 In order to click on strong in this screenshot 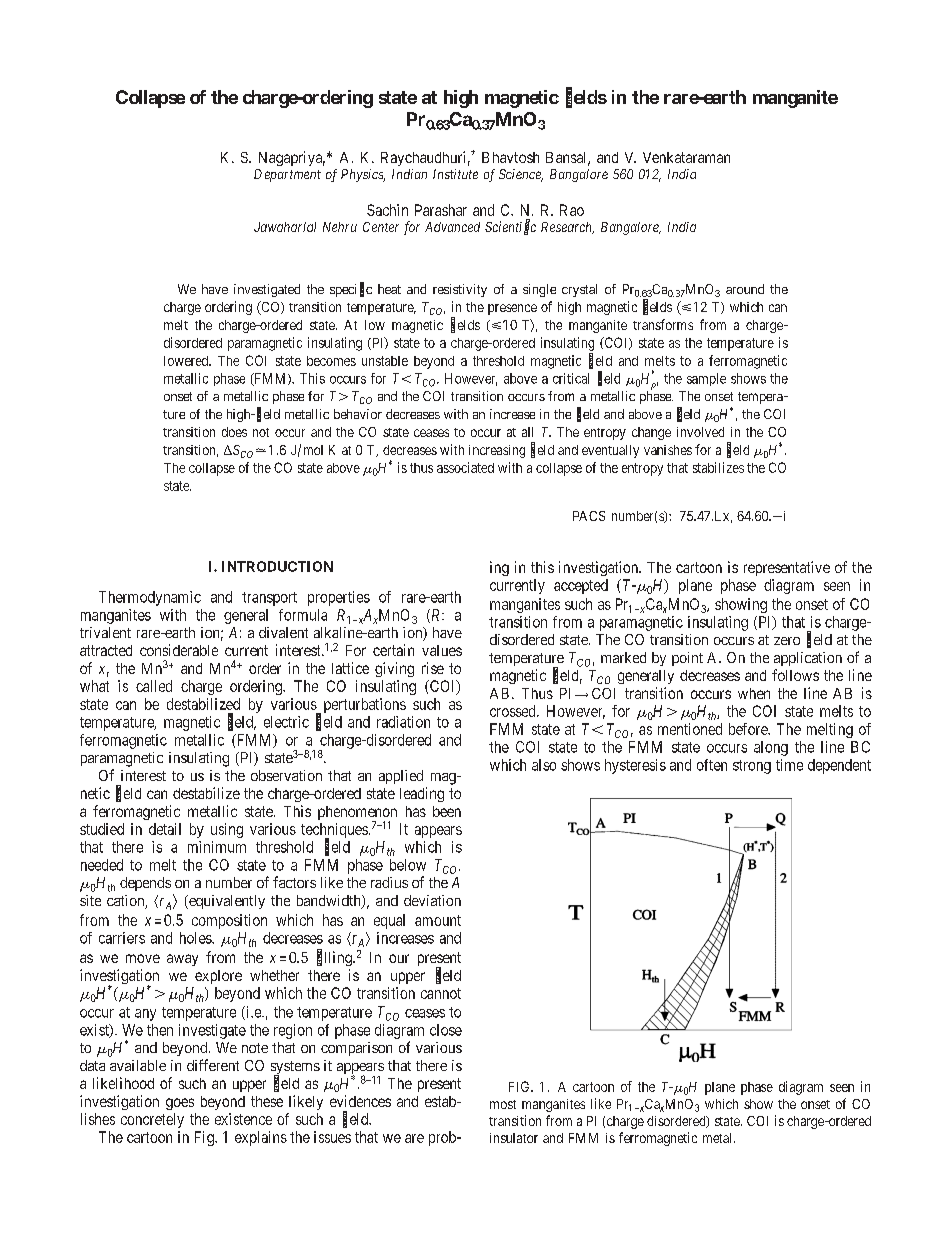, I will do `click(752, 767)`.
